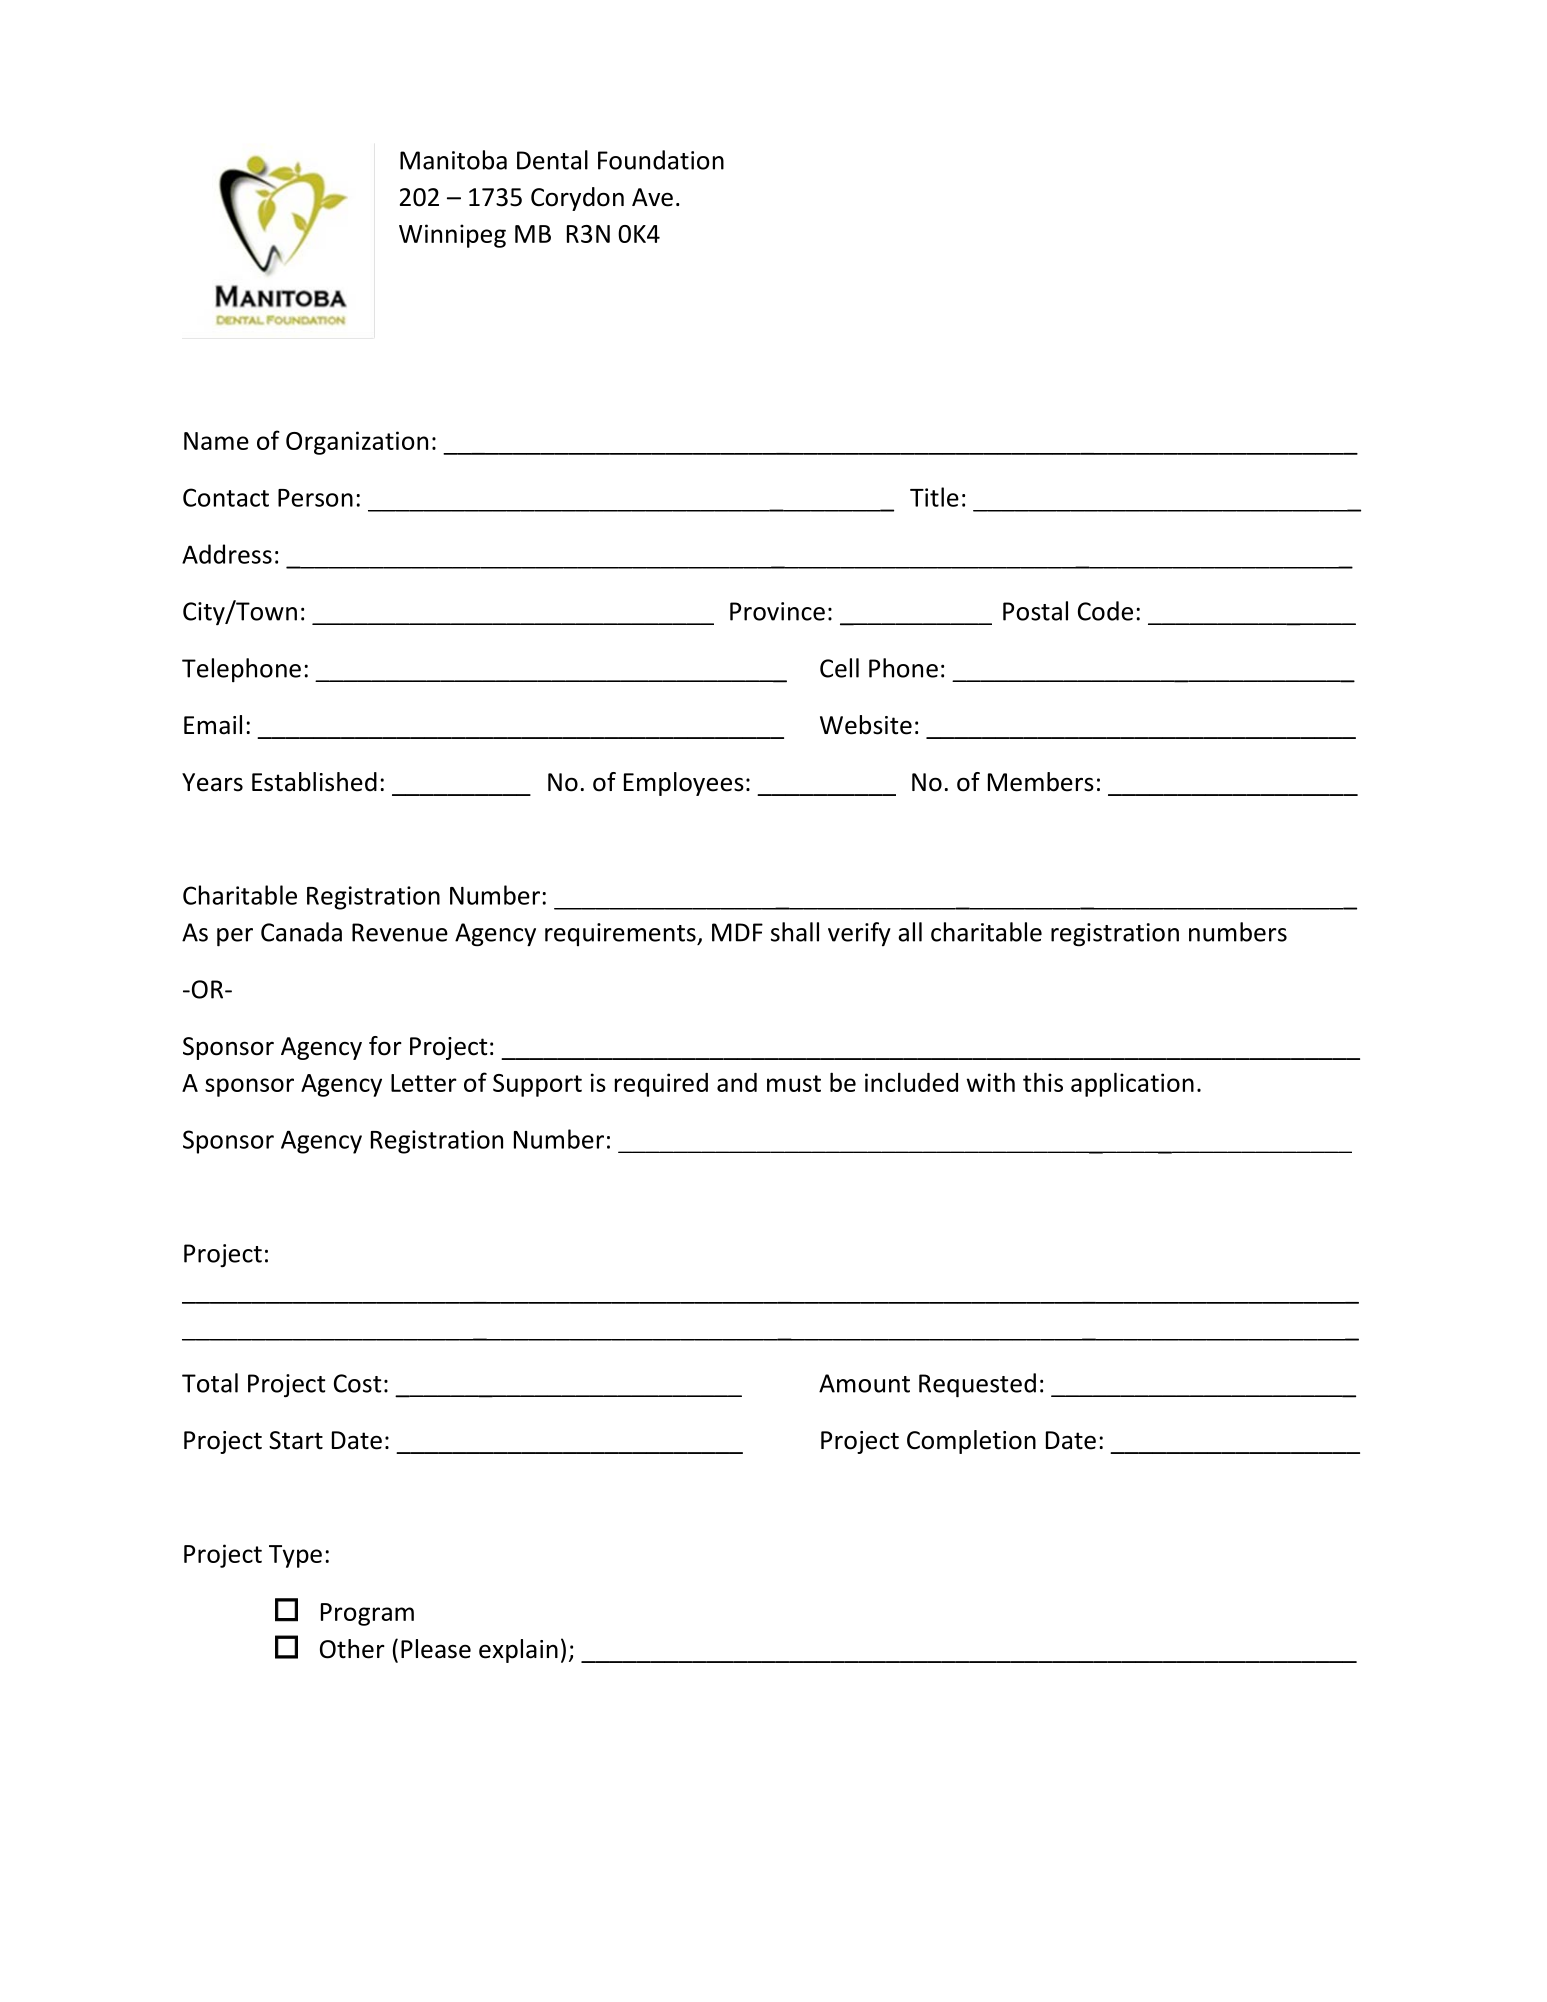  I want to click on Foundation, so click(661, 160).
